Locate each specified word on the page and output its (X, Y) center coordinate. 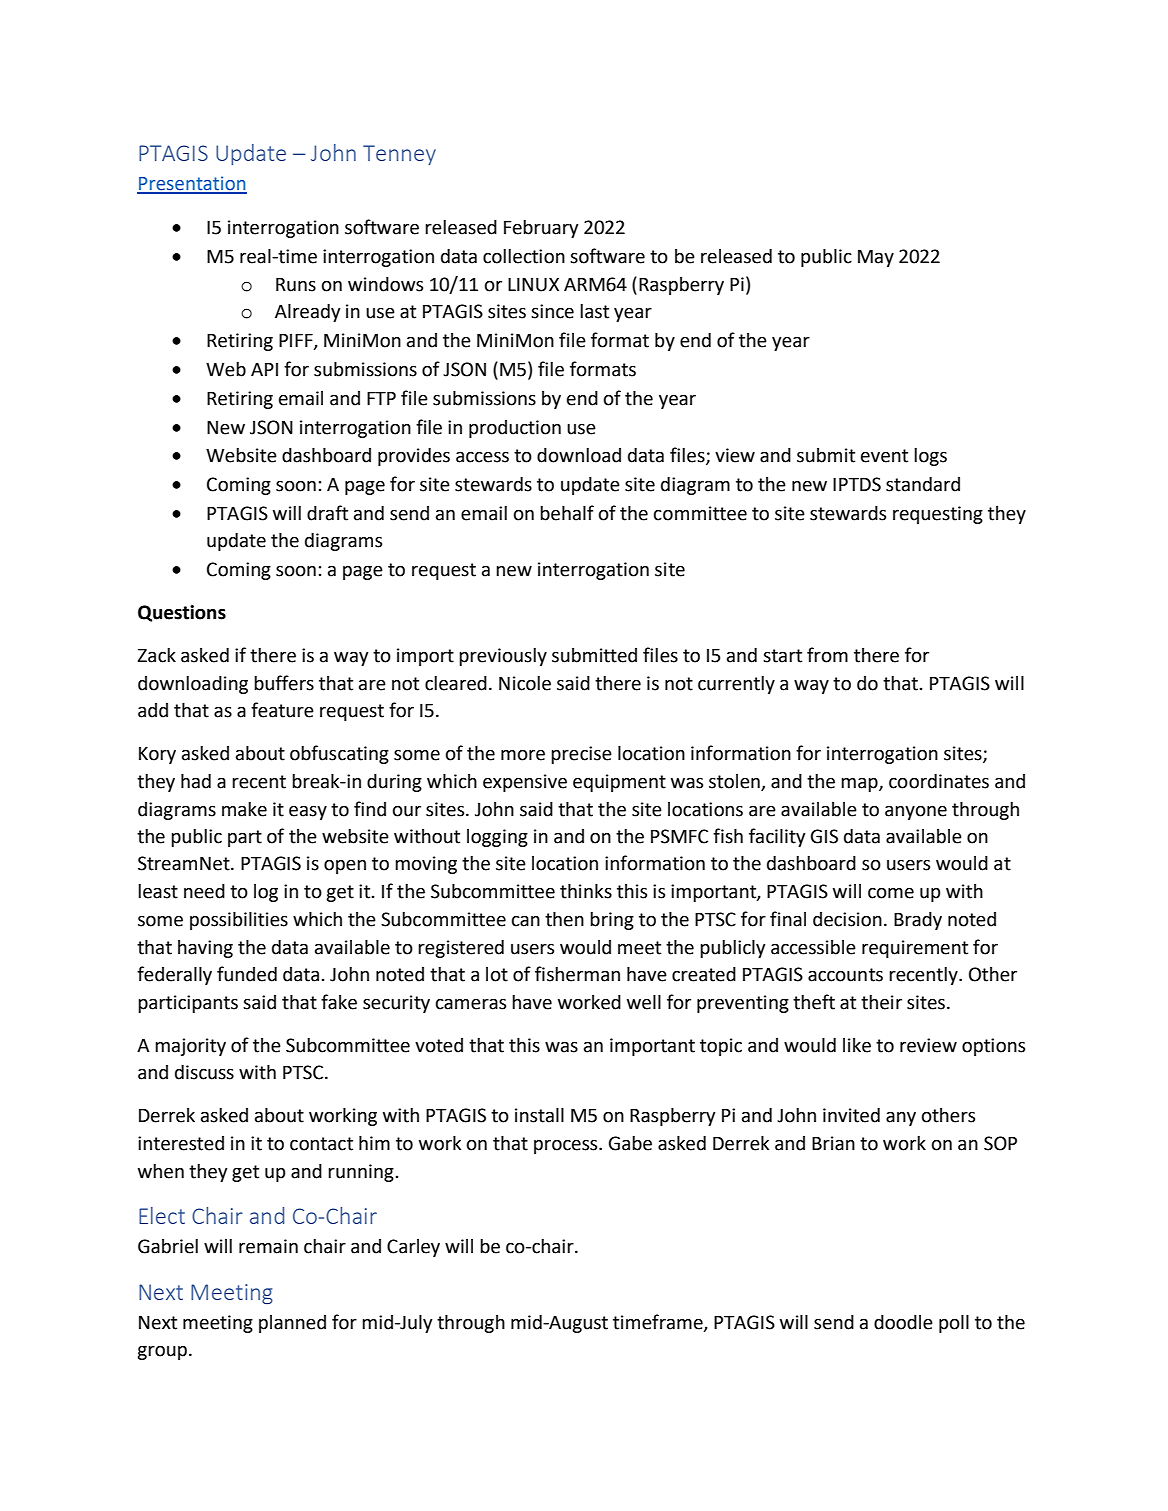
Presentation (192, 184)
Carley (413, 1248)
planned (292, 1324)
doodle (903, 1322)
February (541, 229)
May (876, 258)
